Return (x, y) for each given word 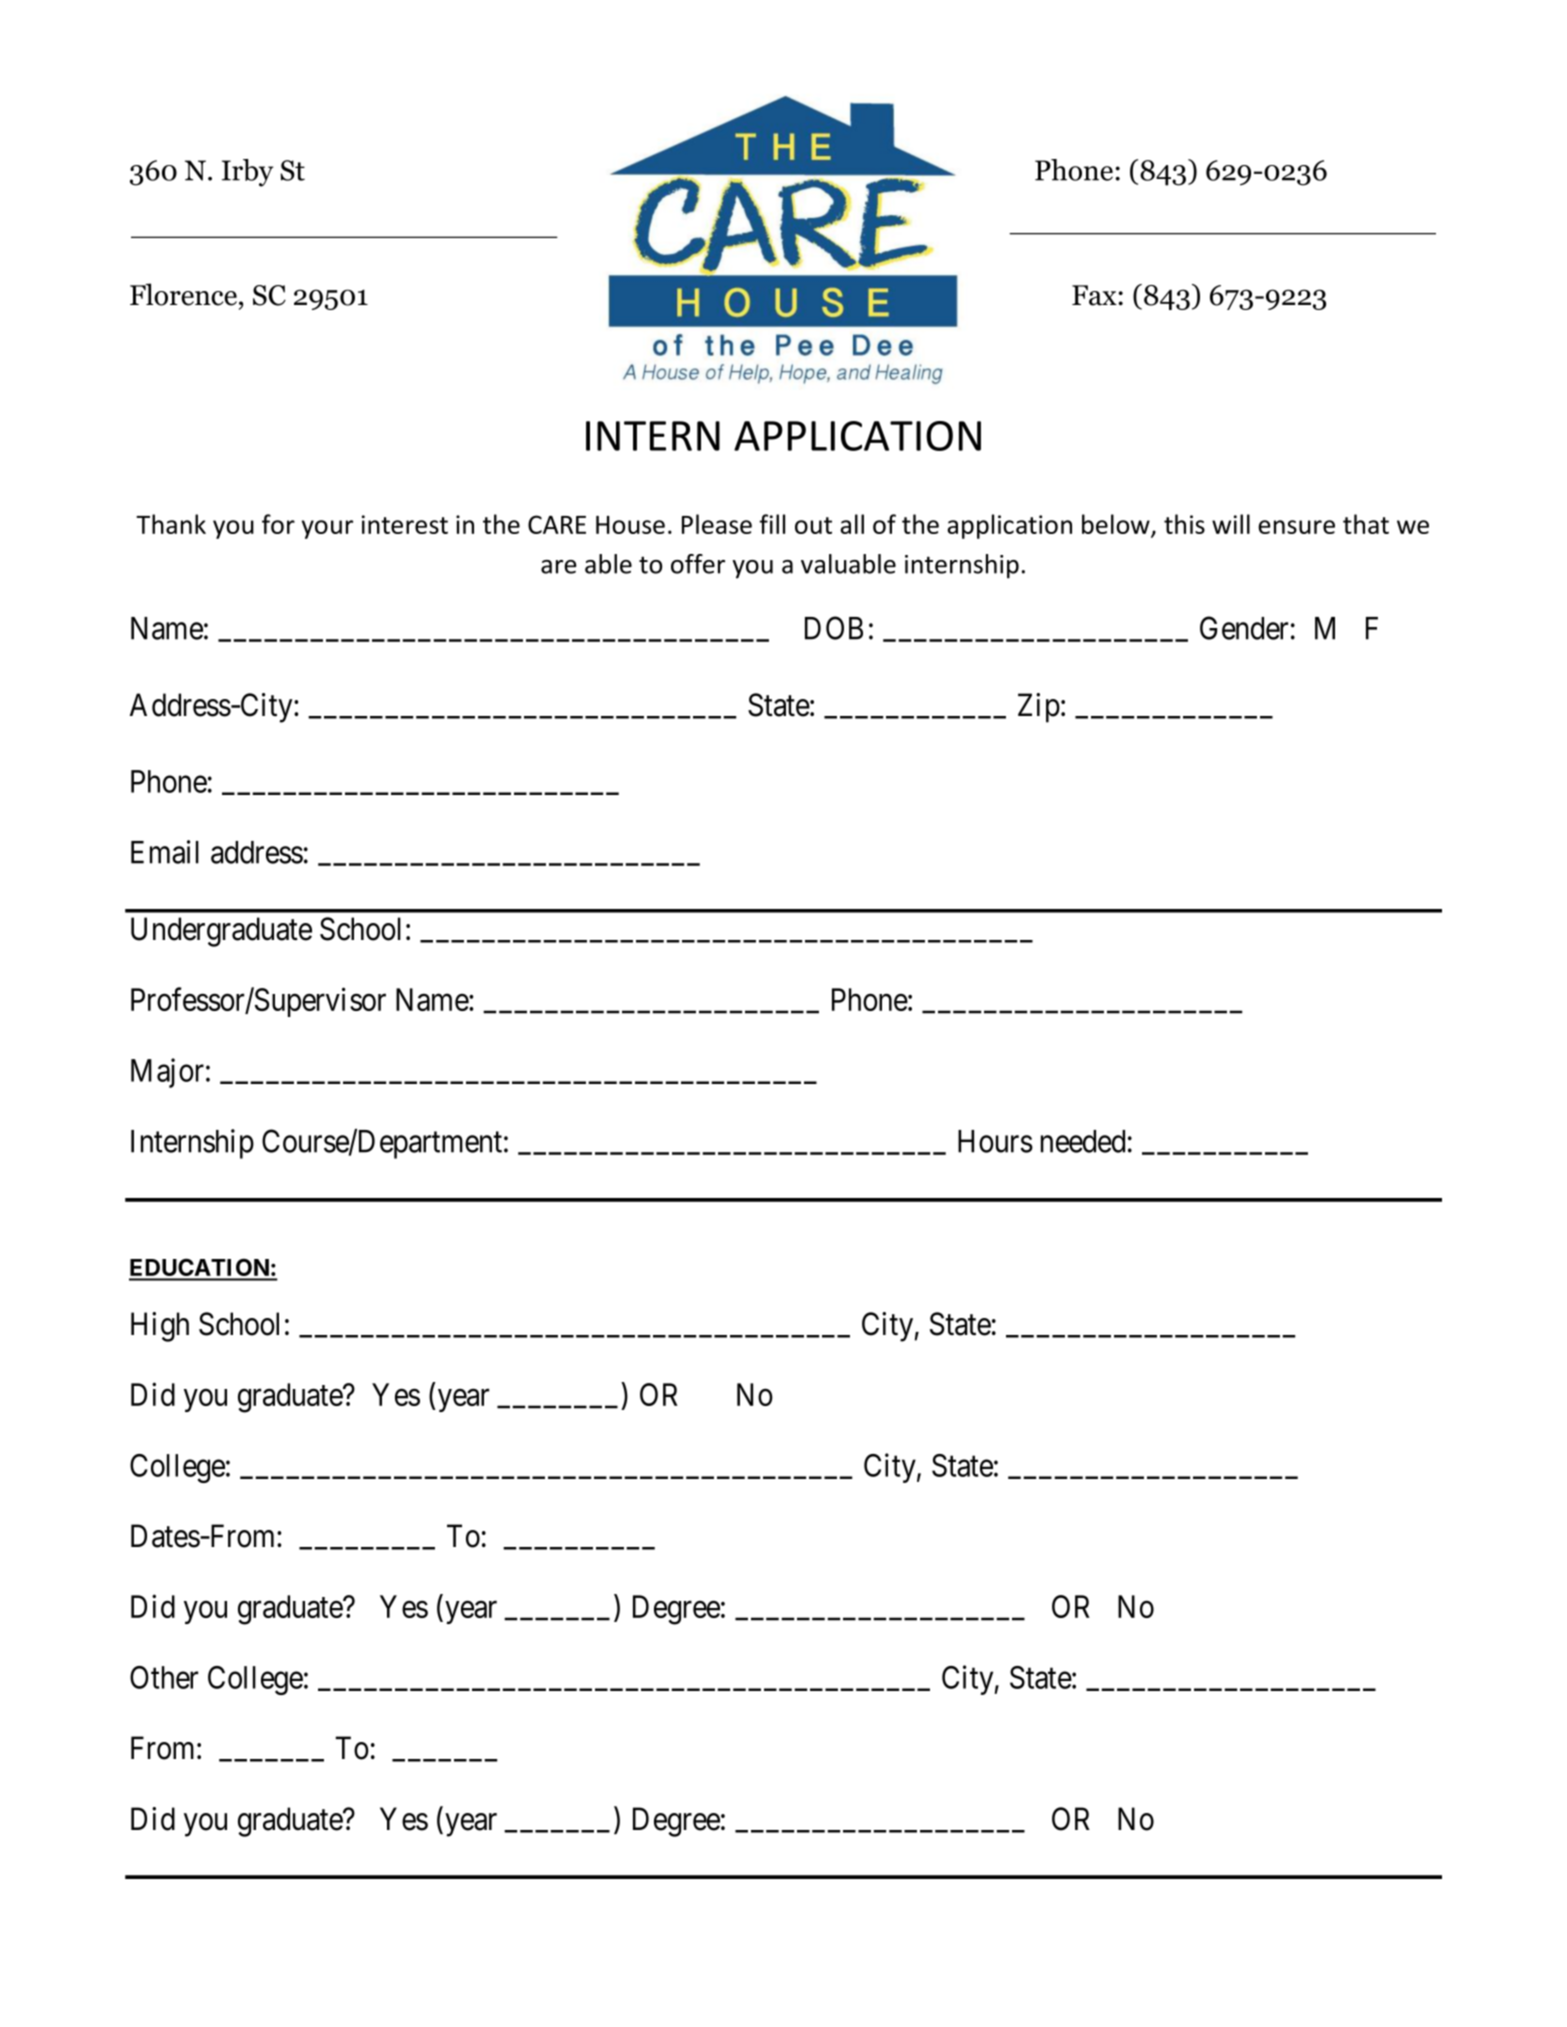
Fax (1095, 295)
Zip (1039, 708)
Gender (1244, 628)
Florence (183, 294)
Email (165, 852)
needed (1083, 1141)
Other (164, 1677)
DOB (834, 628)
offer (698, 564)
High (160, 1327)
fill (772, 524)
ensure (1296, 527)
